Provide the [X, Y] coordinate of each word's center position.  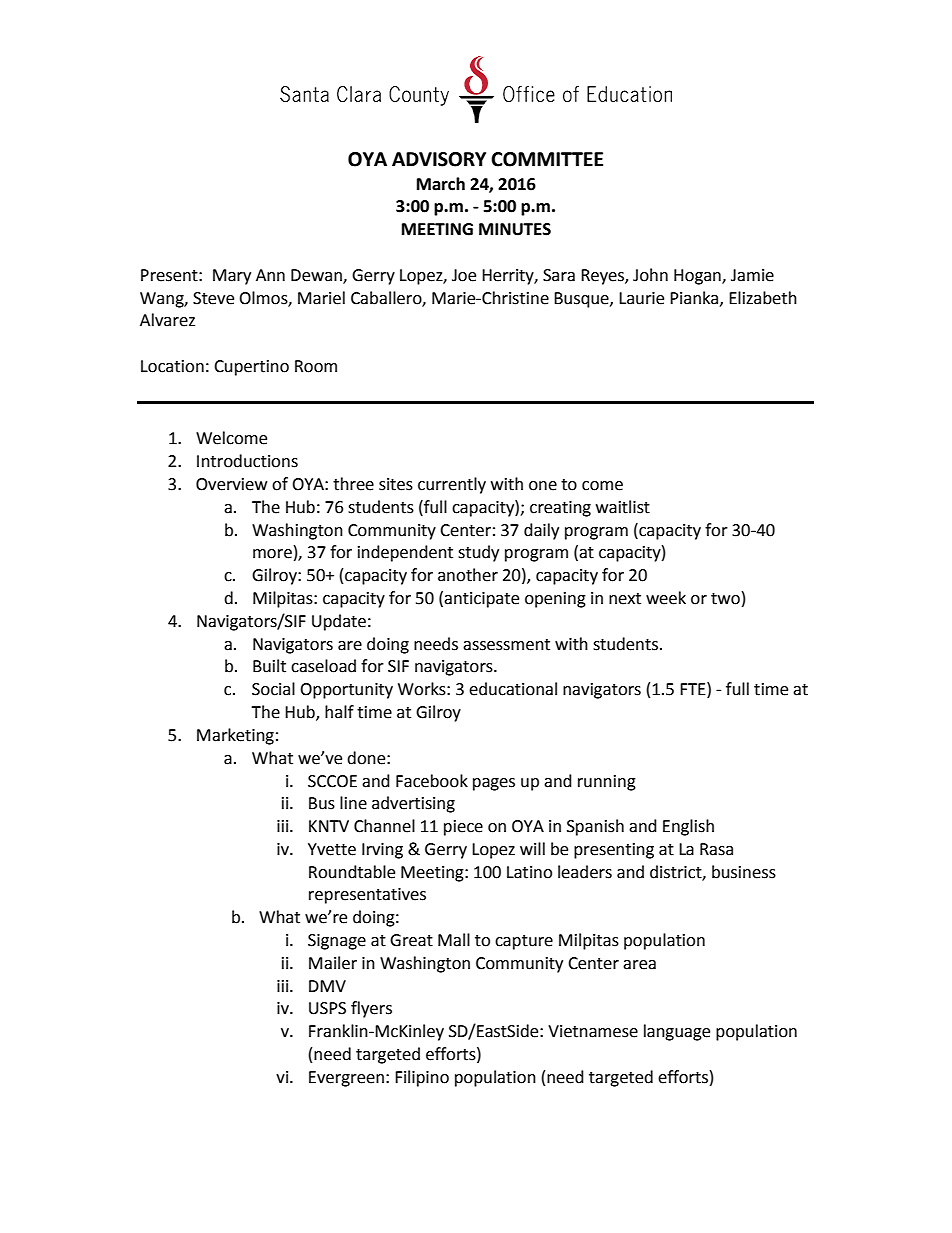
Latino [529, 872]
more [272, 554]
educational [513, 689]
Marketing [235, 736]
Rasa [716, 849]
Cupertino [251, 368]
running [607, 783]
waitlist [623, 507]
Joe [464, 275]
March [441, 184]
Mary [232, 277]
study [478, 553]
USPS [327, 1008]
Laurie [641, 298]
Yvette [332, 849]
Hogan [698, 277]
